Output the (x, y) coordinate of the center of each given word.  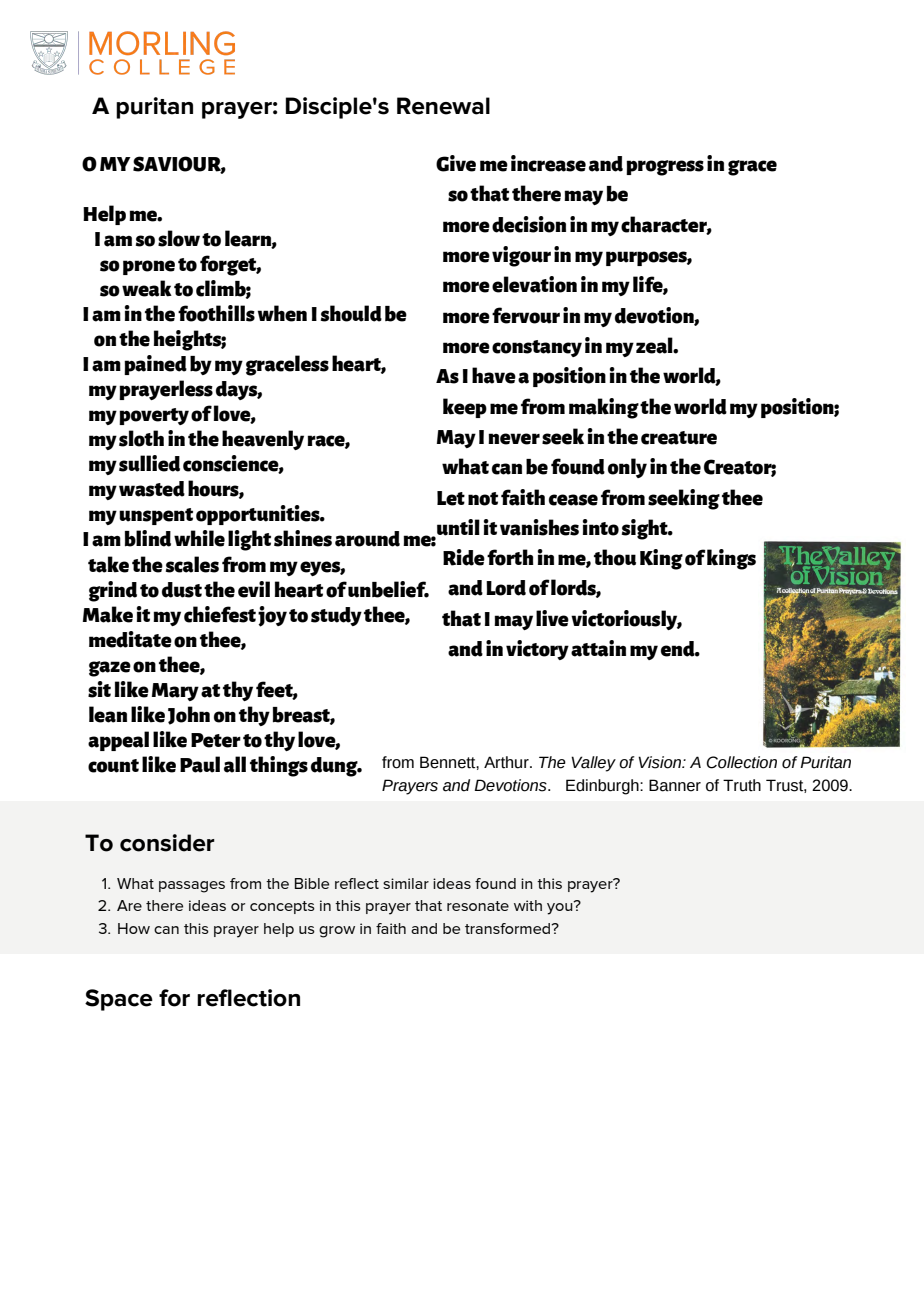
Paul (200, 764)
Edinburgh (603, 787)
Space (119, 1000)
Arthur (507, 762)
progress (665, 168)
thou (615, 557)
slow (179, 238)
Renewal (443, 106)
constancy (537, 348)
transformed (509, 928)
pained (155, 365)
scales (192, 564)
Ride (464, 557)
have (494, 375)
